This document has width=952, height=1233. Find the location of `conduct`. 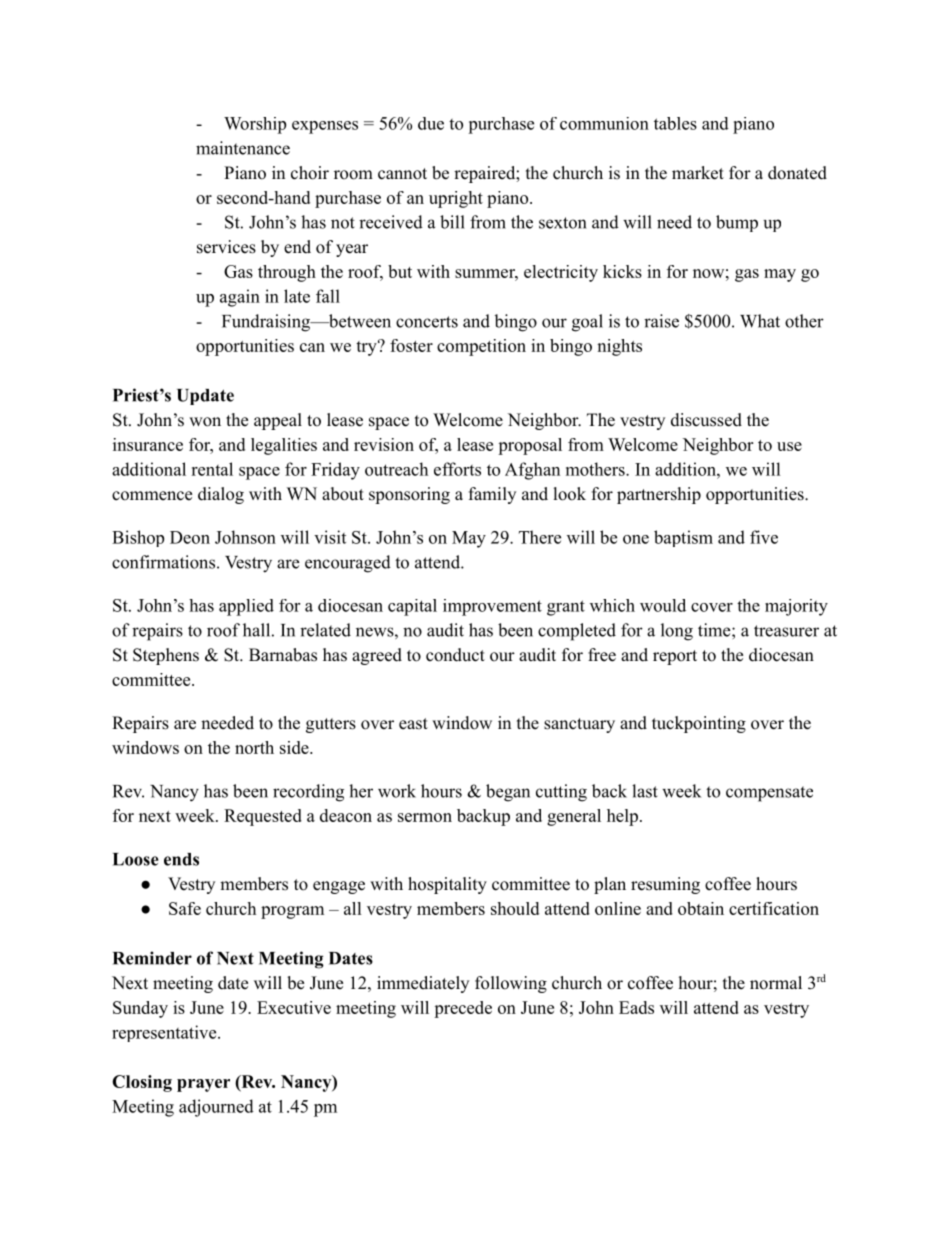

conduct is located at coordinates (455, 655).
